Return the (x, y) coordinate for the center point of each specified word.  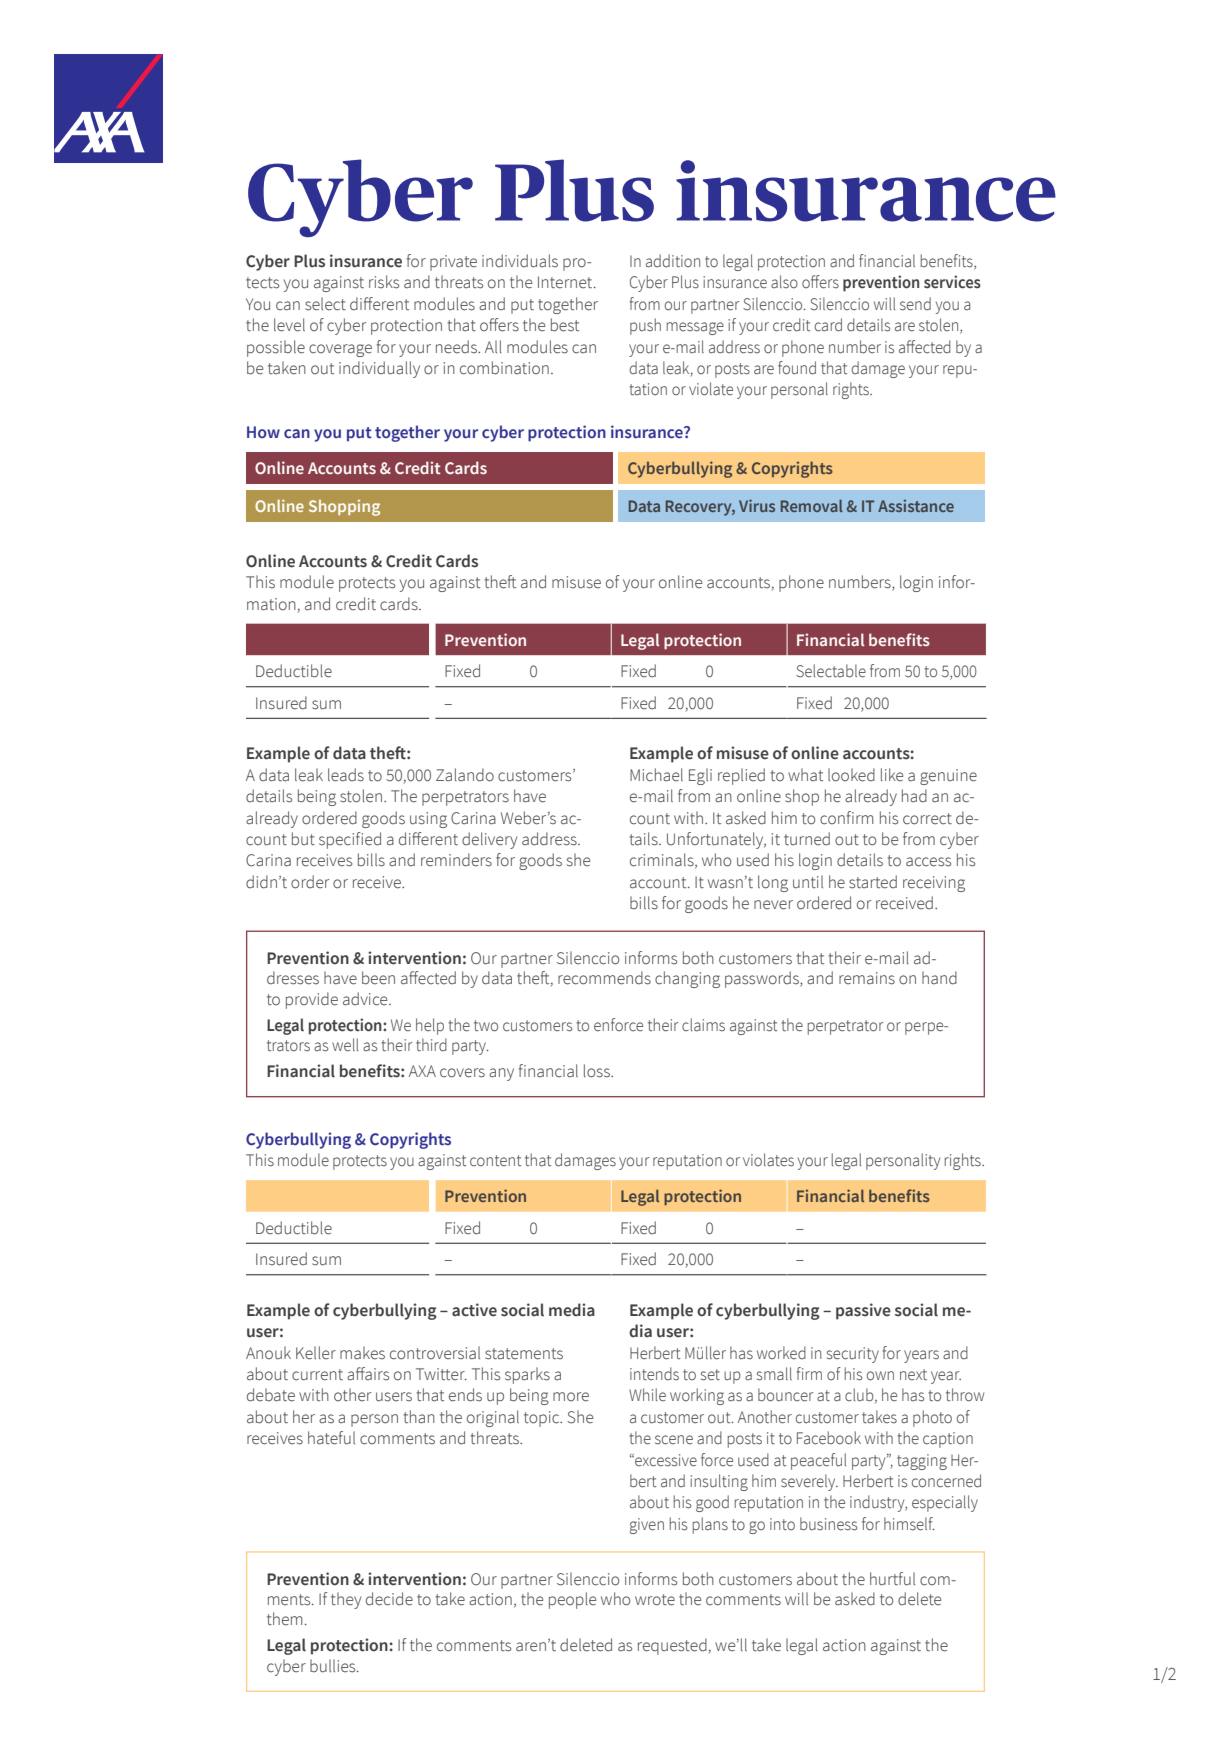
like (892, 775)
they (346, 1600)
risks (384, 282)
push (645, 326)
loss (598, 1071)
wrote (655, 1600)
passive (863, 1311)
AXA (422, 1071)
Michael (656, 775)
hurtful (892, 1579)
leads (346, 775)
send (915, 304)
